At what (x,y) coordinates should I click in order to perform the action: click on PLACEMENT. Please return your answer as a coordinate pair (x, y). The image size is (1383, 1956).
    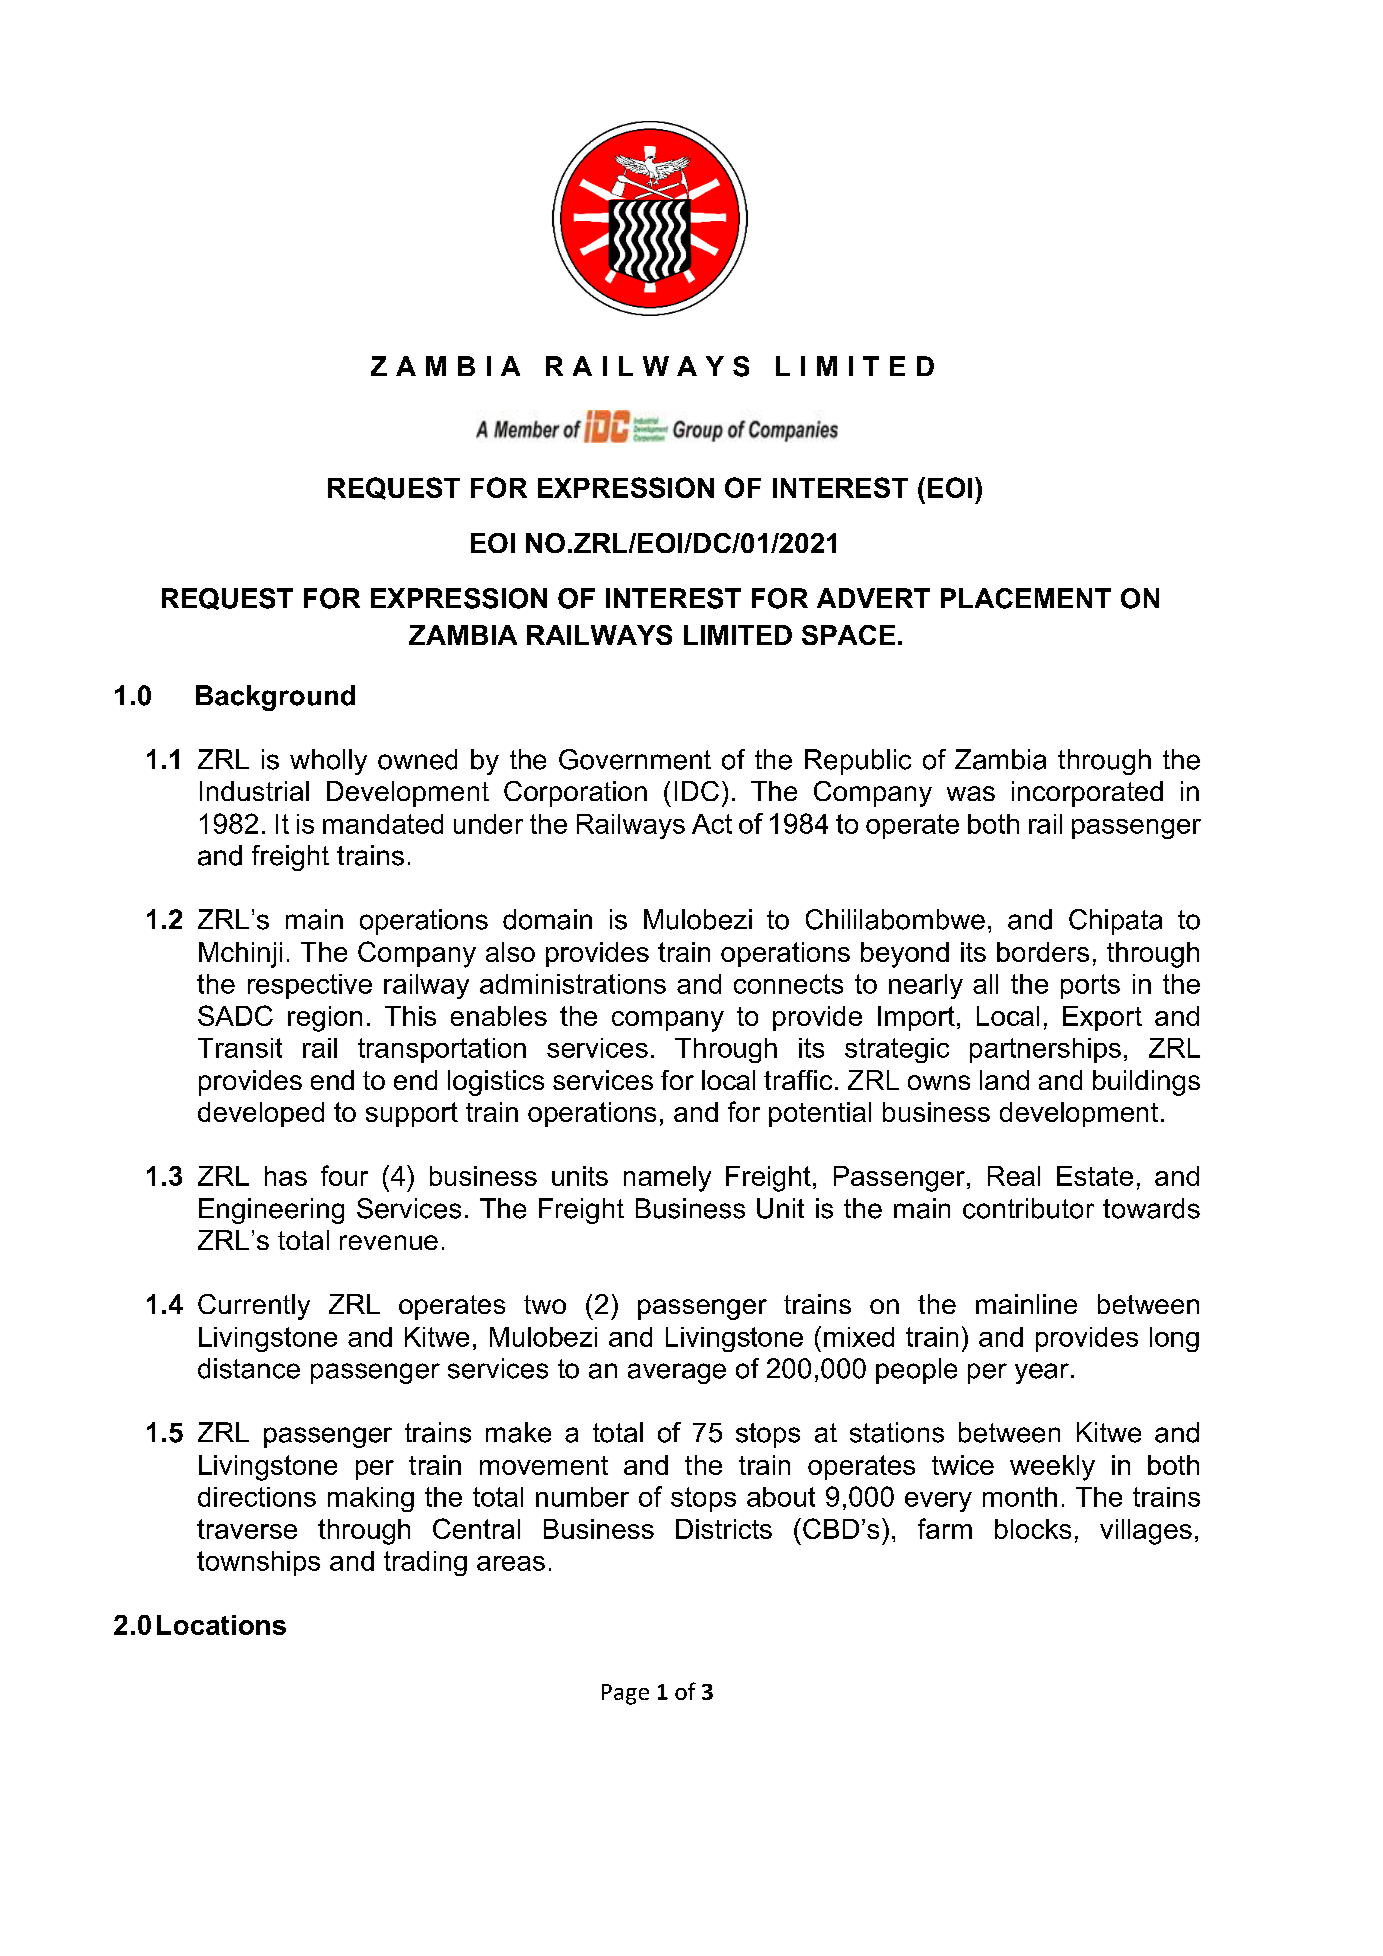
    Looking at the image, I should click on (1026, 598).
